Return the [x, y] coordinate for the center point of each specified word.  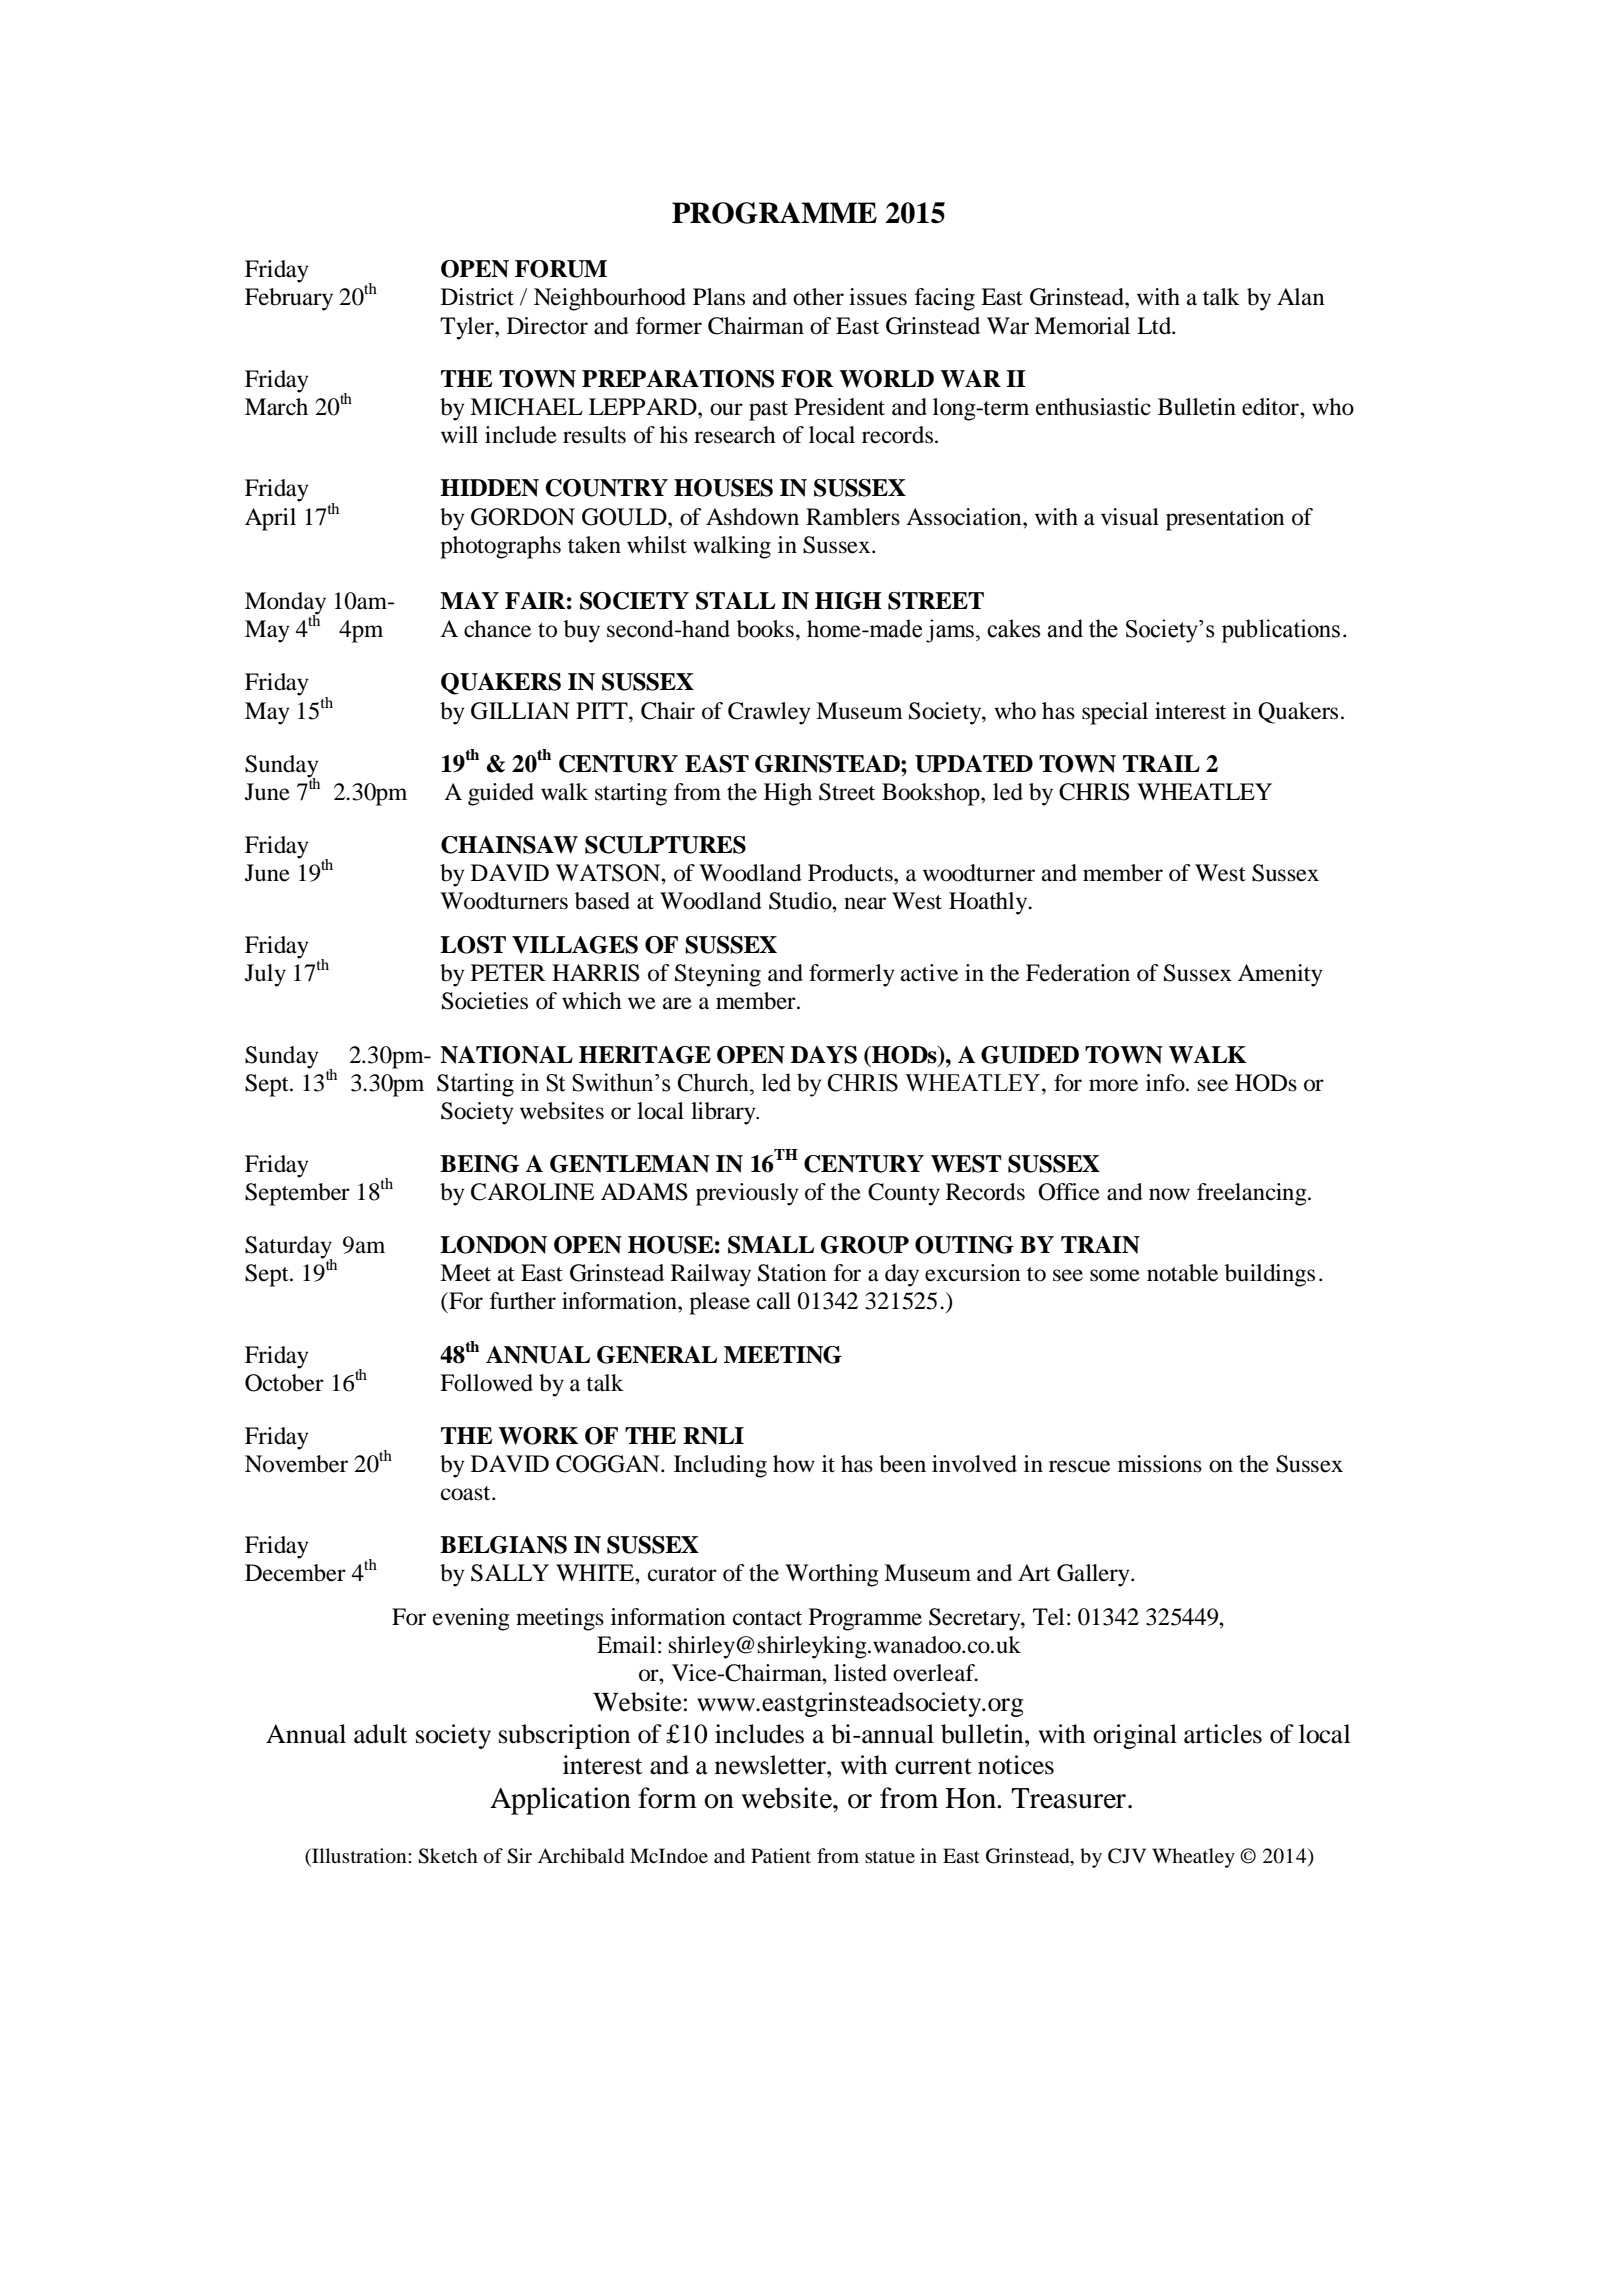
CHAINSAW [509, 845]
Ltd [1155, 326]
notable [1182, 1273]
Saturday [288, 1248]
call [774, 1301]
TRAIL [1161, 763]
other [818, 297]
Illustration [359, 1857]
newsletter [771, 1765]
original [1135, 1736]
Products [851, 873]
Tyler [468, 328]
